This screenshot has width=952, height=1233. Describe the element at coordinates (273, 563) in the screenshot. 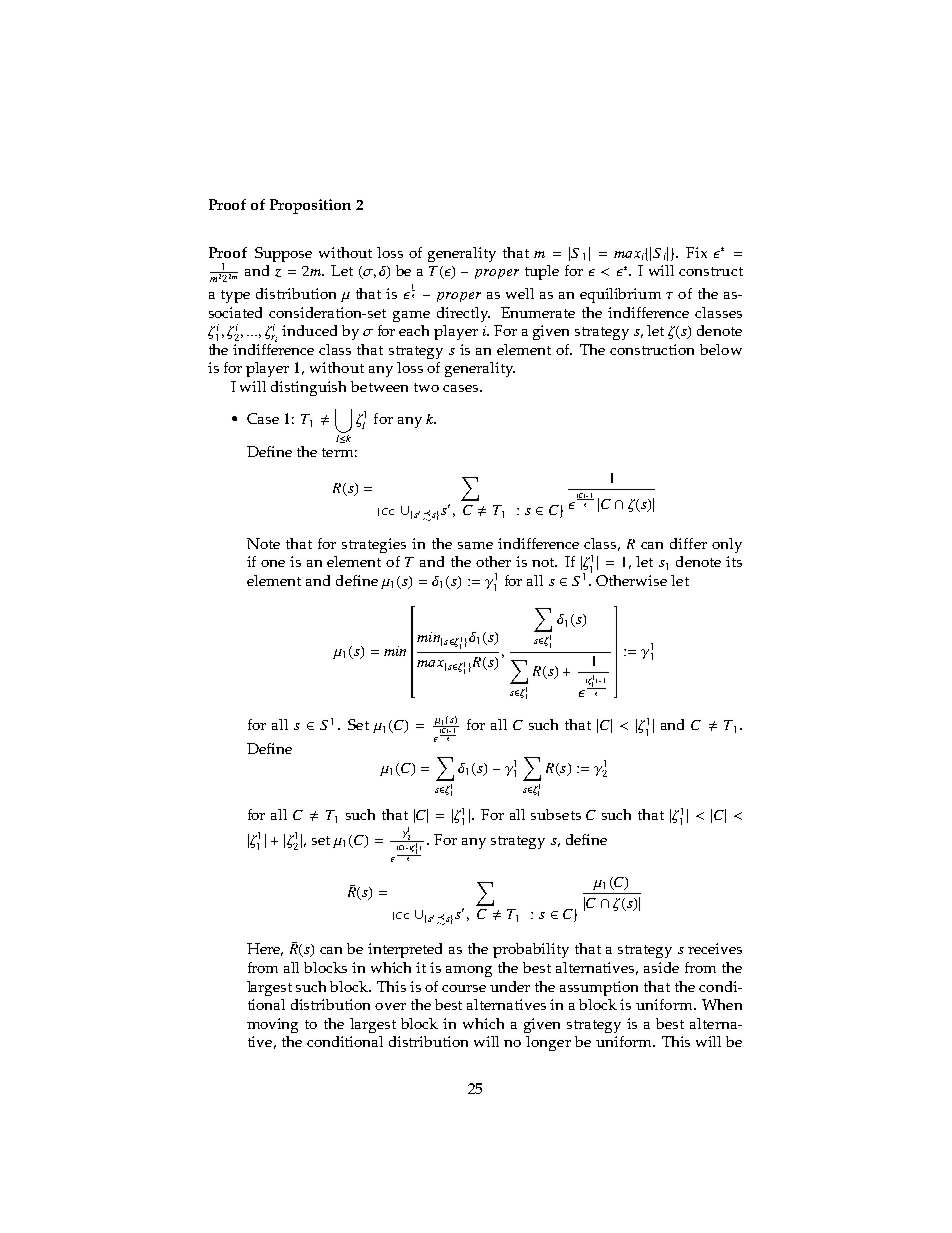

I see `one` at that location.
